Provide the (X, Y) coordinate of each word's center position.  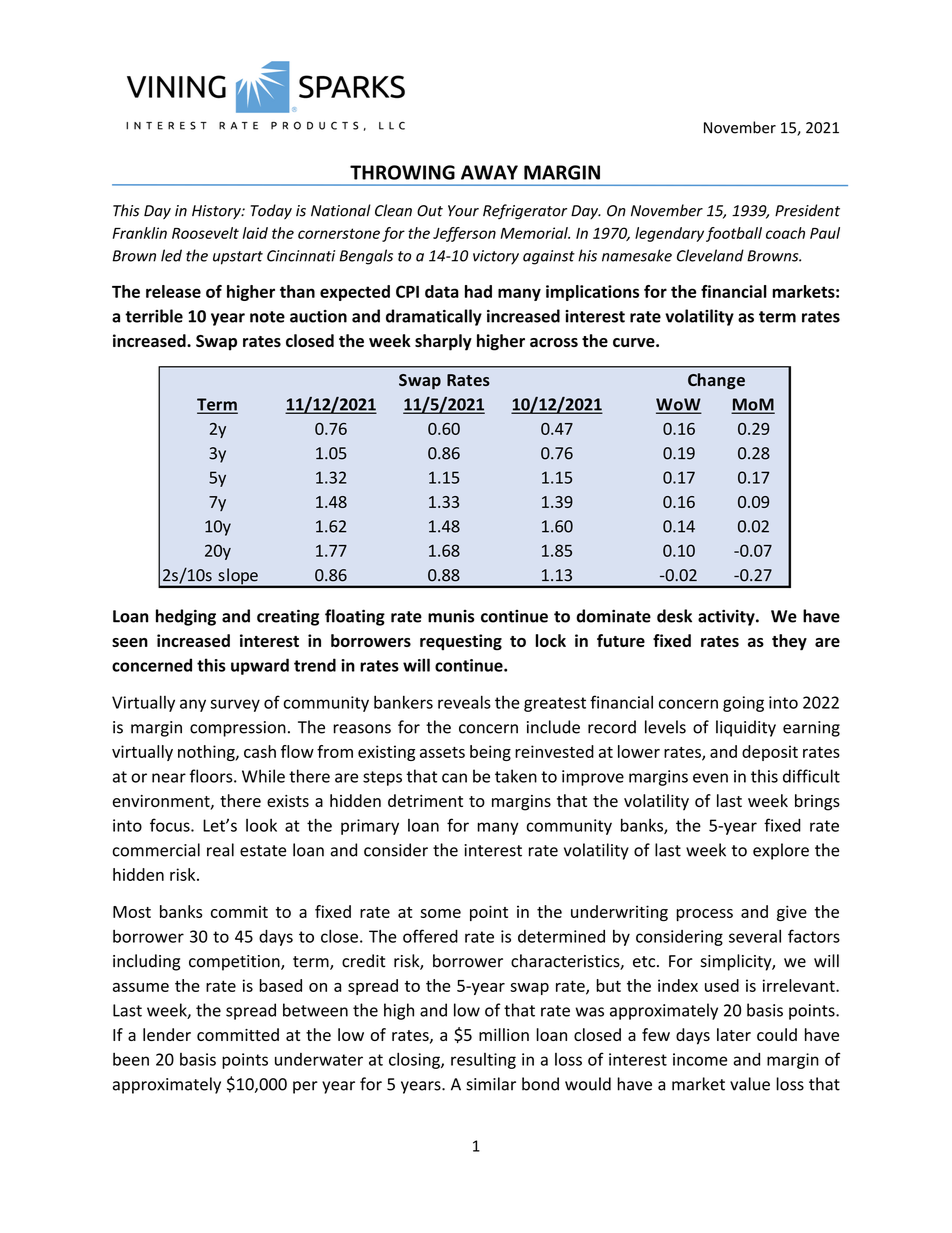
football (734, 234)
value (750, 1084)
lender (167, 1034)
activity (727, 617)
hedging (186, 617)
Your (463, 211)
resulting (483, 1061)
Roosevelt (205, 233)
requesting (461, 642)
